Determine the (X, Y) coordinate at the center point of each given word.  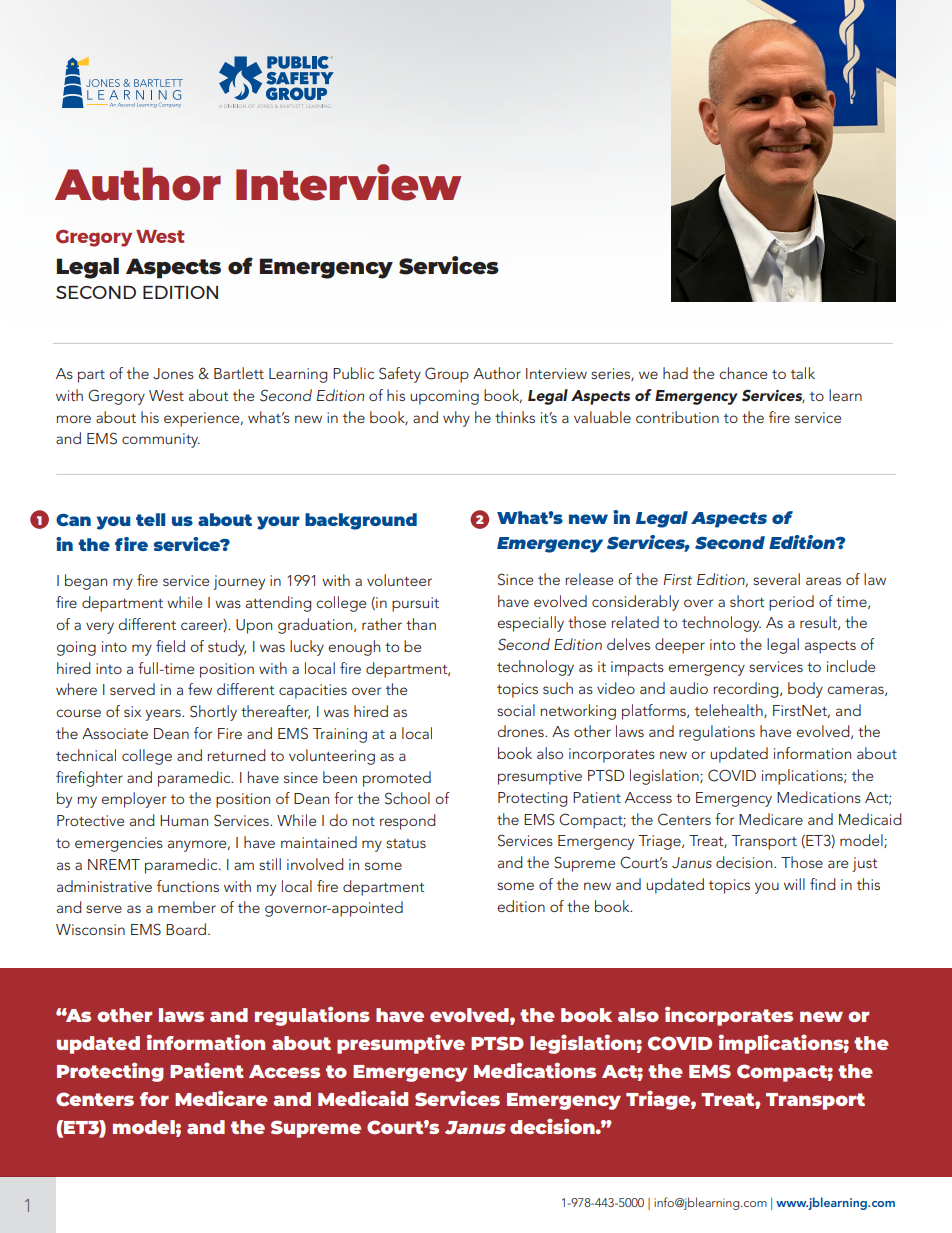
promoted (397, 779)
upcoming (444, 397)
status (406, 843)
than (421, 624)
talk (803, 373)
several (776, 579)
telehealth (730, 711)
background (361, 521)
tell (150, 519)
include (851, 666)
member (187, 907)
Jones (173, 374)
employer (133, 800)
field (170, 646)
